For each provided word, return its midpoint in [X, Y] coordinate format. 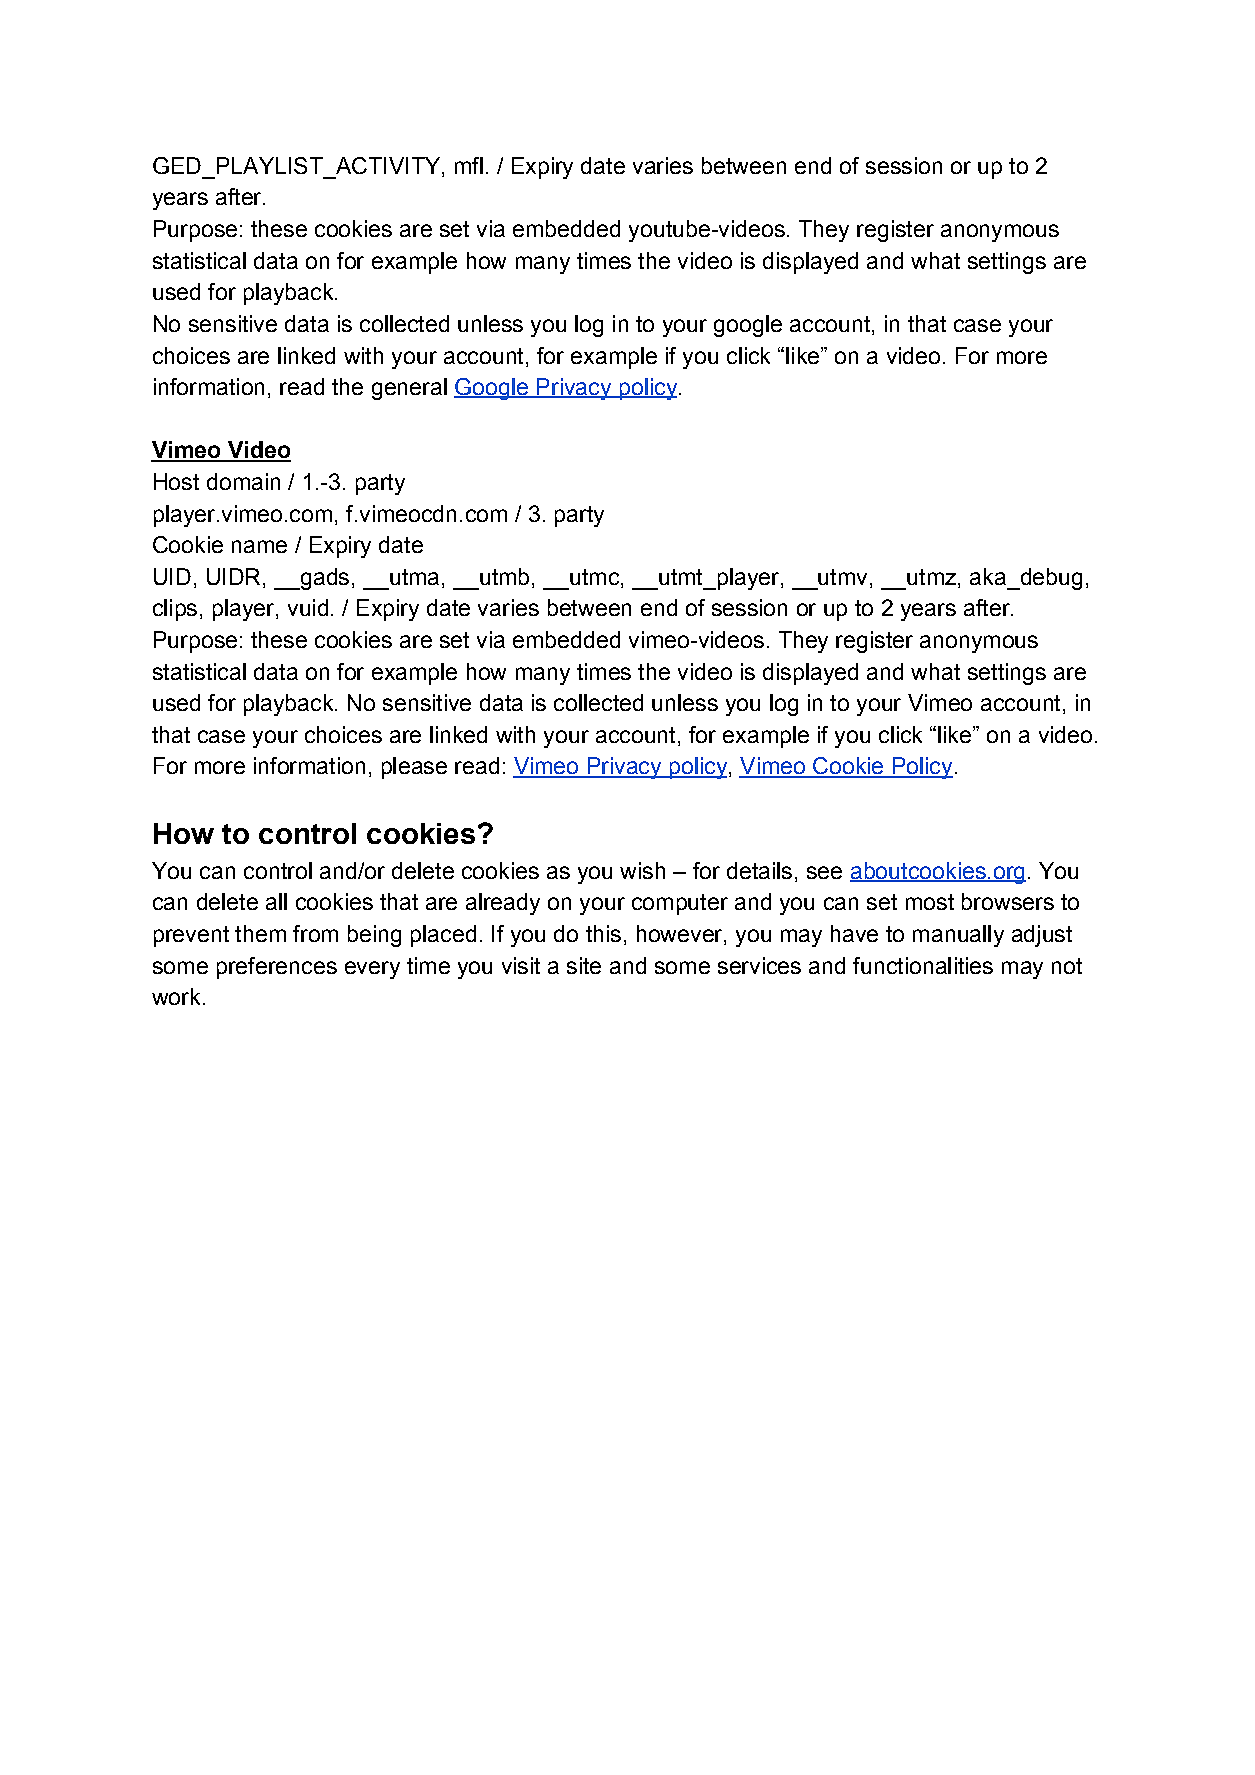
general [409, 389]
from [315, 933]
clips [175, 610]
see [824, 872]
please [414, 768]
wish [642, 870]
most [930, 902]
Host [176, 481]
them [260, 933]
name [259, 546]
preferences [277, 968]
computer [680, 904]
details [759, 870]
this [603, 933]
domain [243, 481]
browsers [1008, 901]
